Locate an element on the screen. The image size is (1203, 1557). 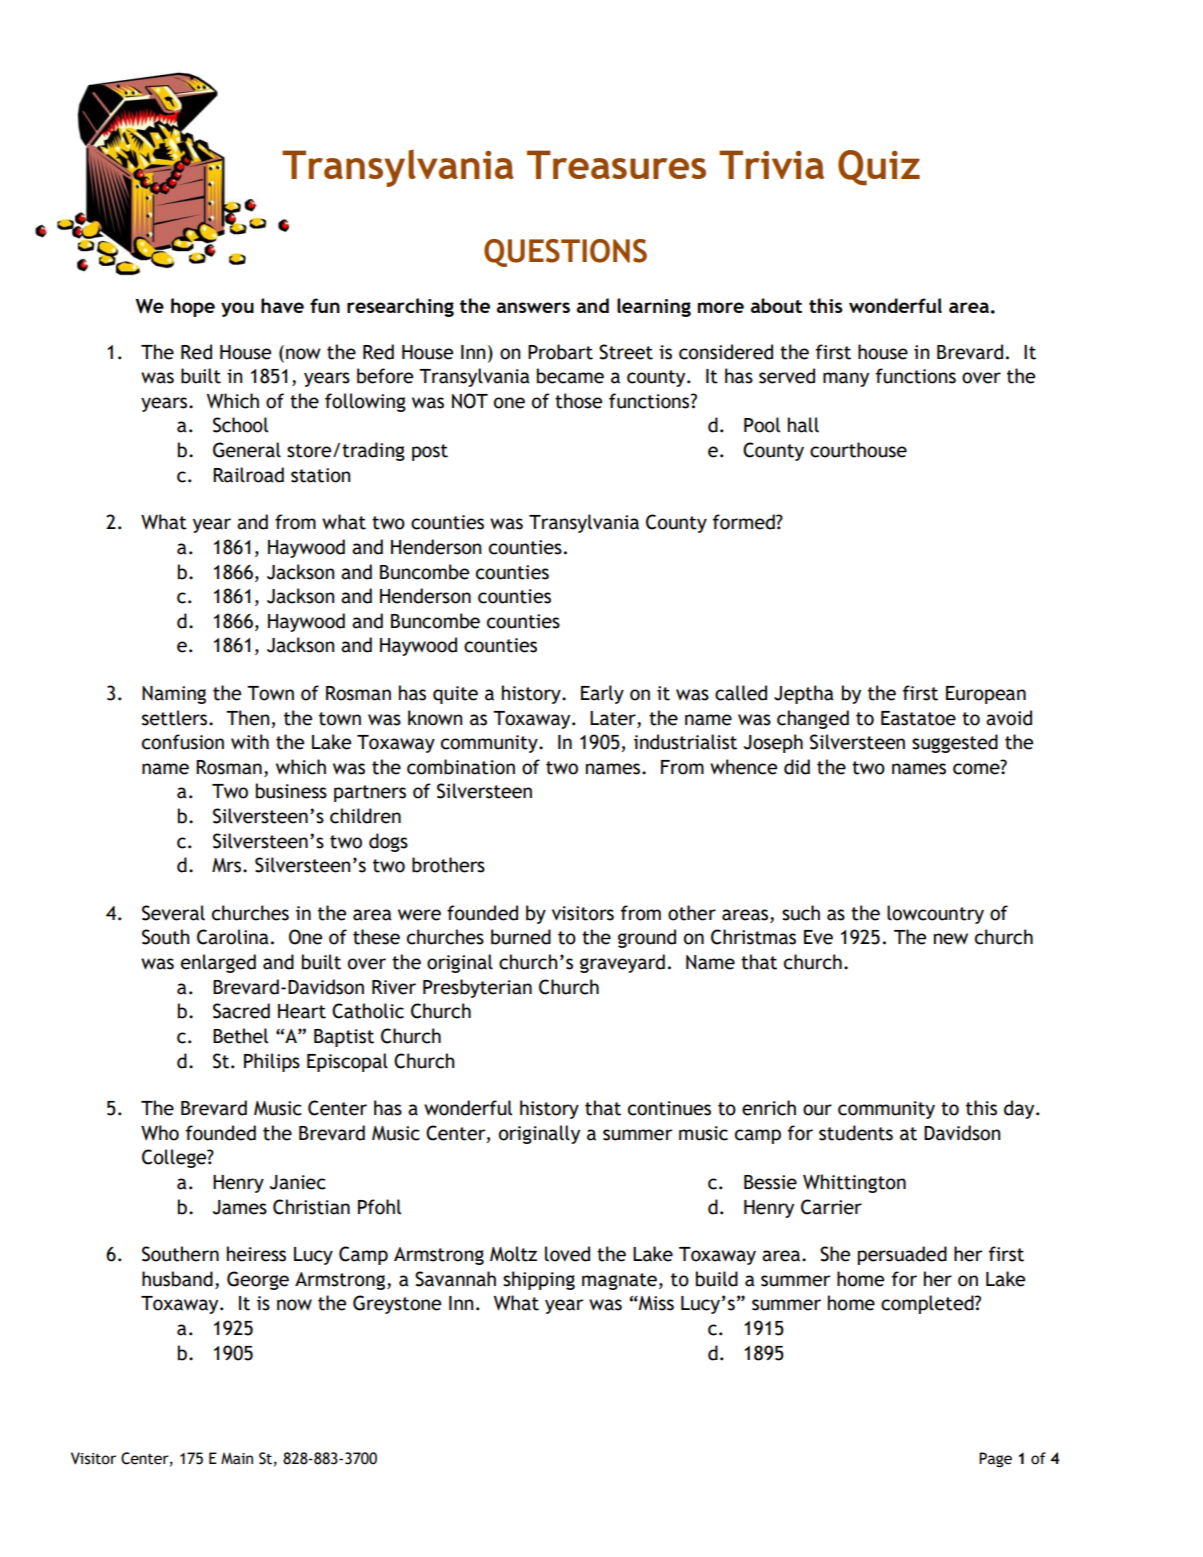
suggested is located at coordinates (955, 743).
